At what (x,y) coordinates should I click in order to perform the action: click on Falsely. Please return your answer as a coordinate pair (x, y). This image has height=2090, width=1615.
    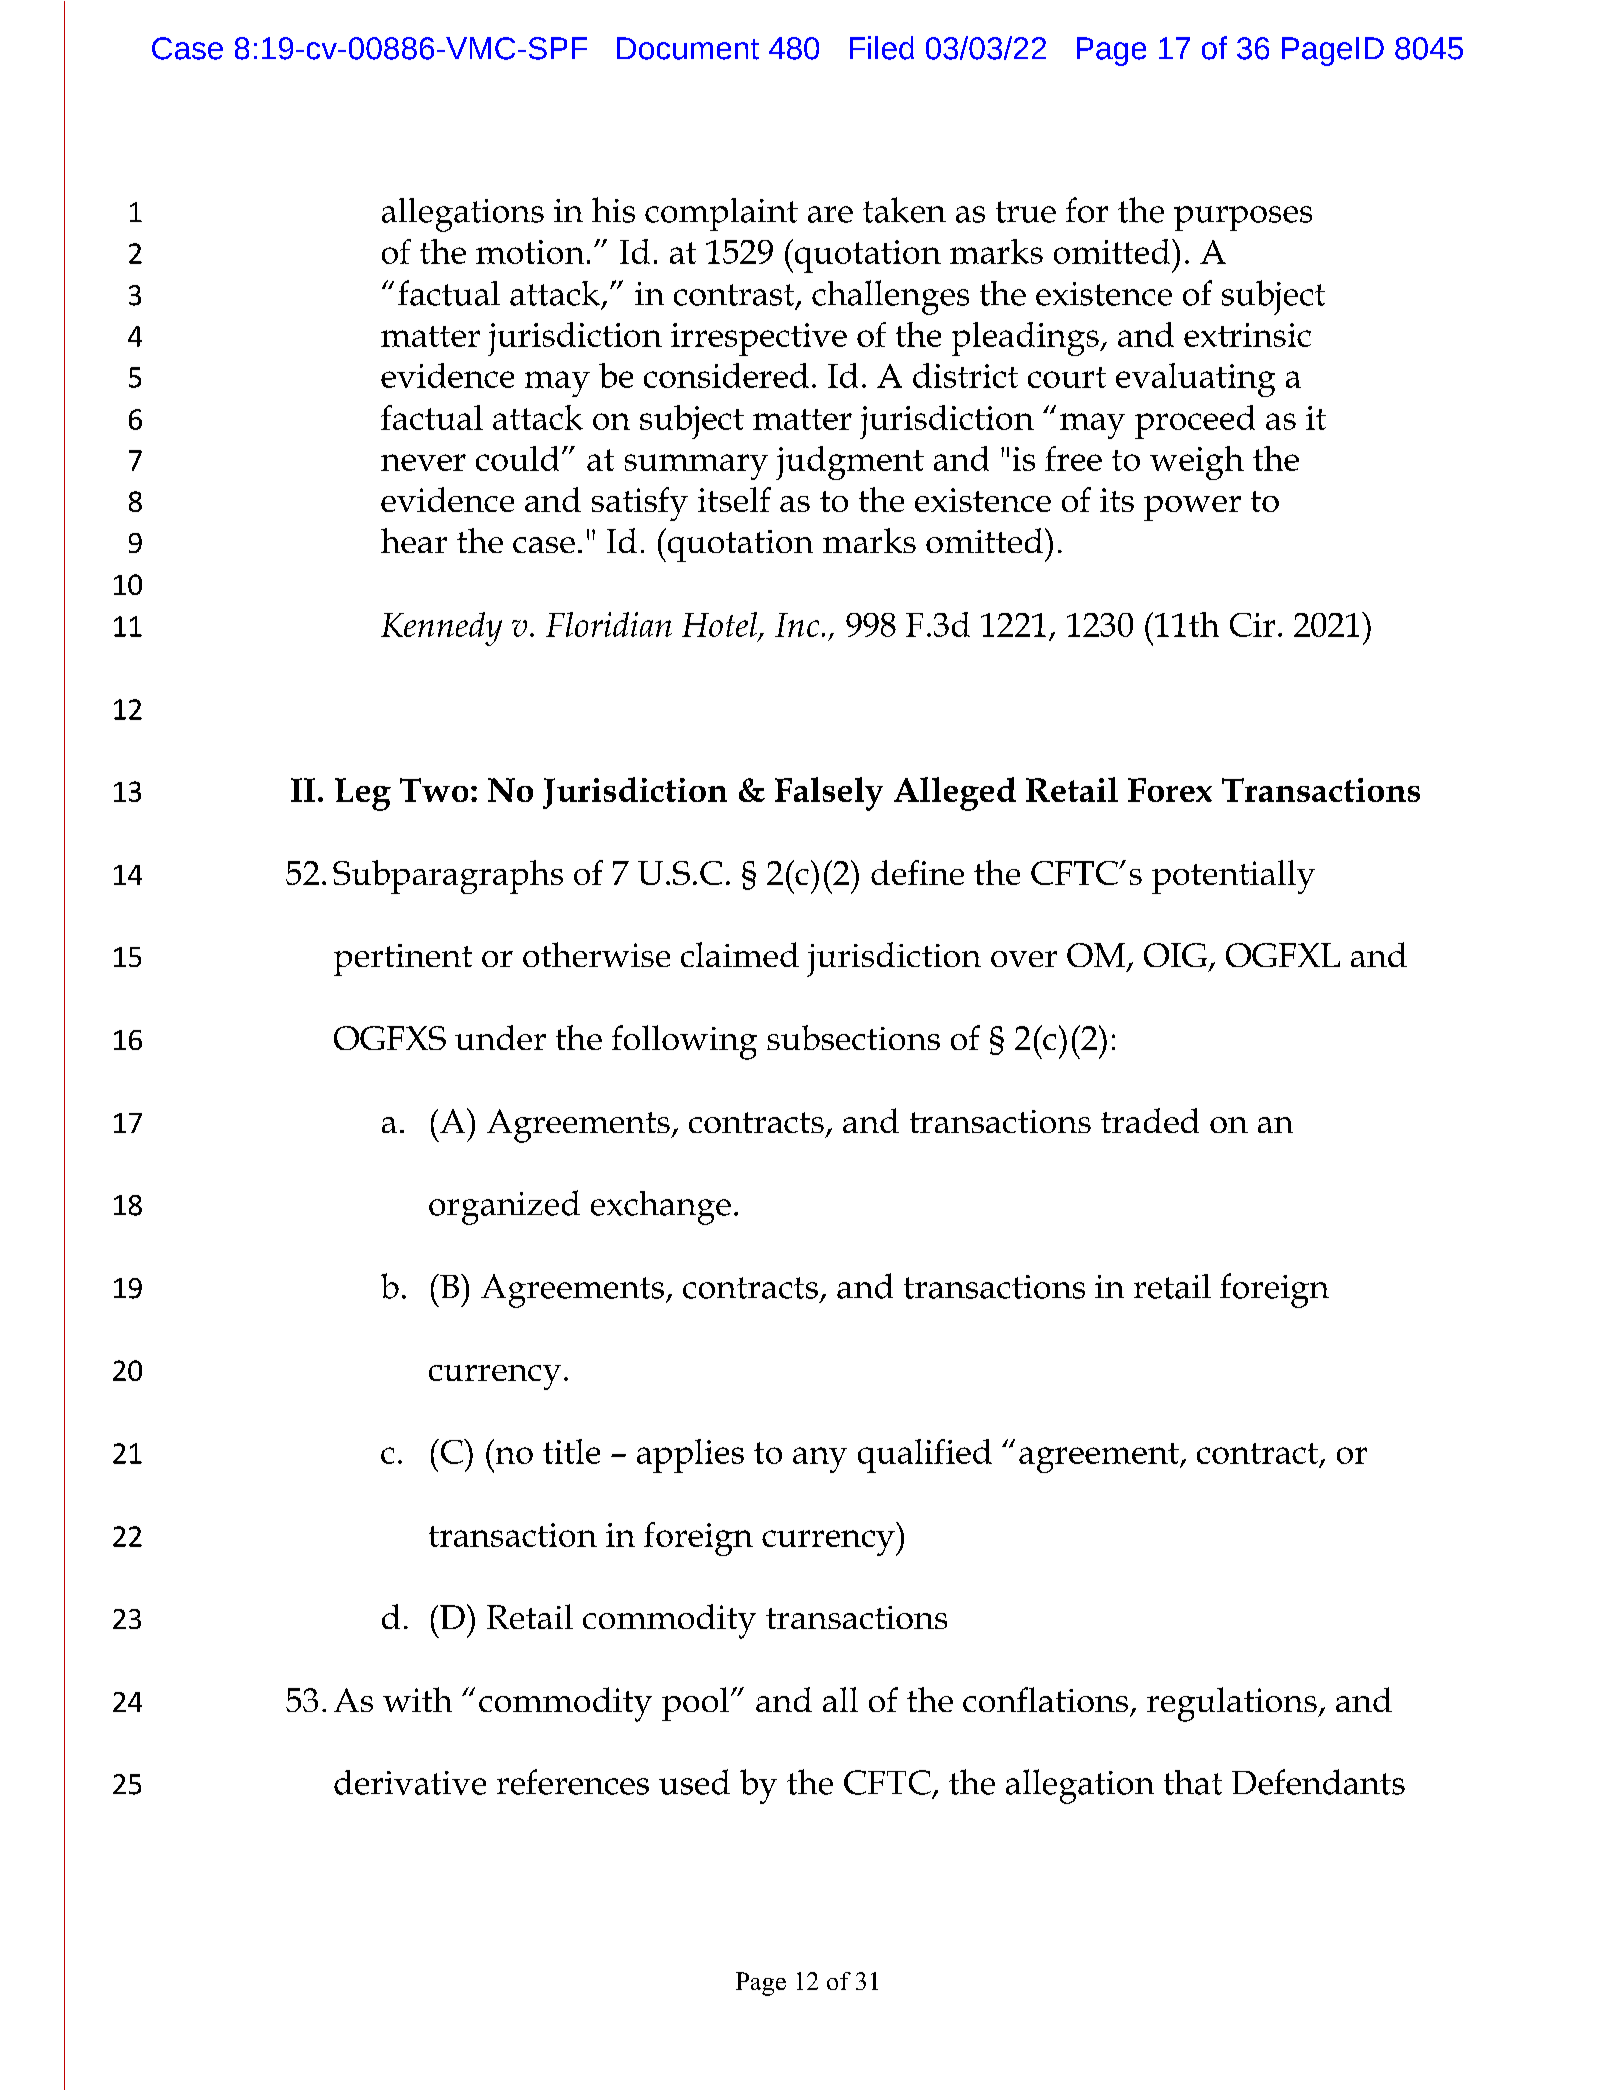
    Looking at the image, I should click on (829, 794).
